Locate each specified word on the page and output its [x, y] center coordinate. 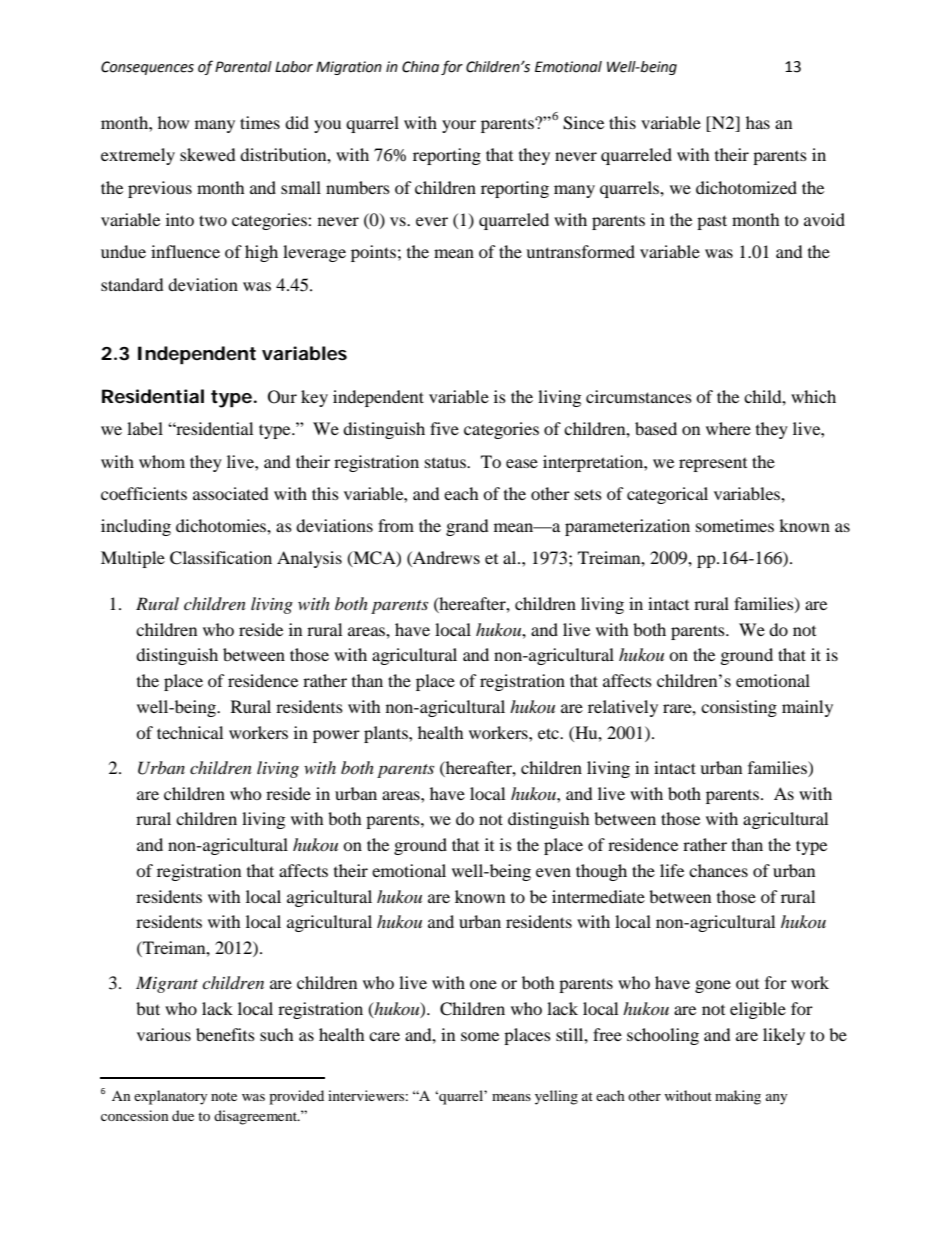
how [173, 122]
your [459, 126]
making [738, 1097]
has [758, 122]
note [224, 1096]
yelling [556, 1097]
